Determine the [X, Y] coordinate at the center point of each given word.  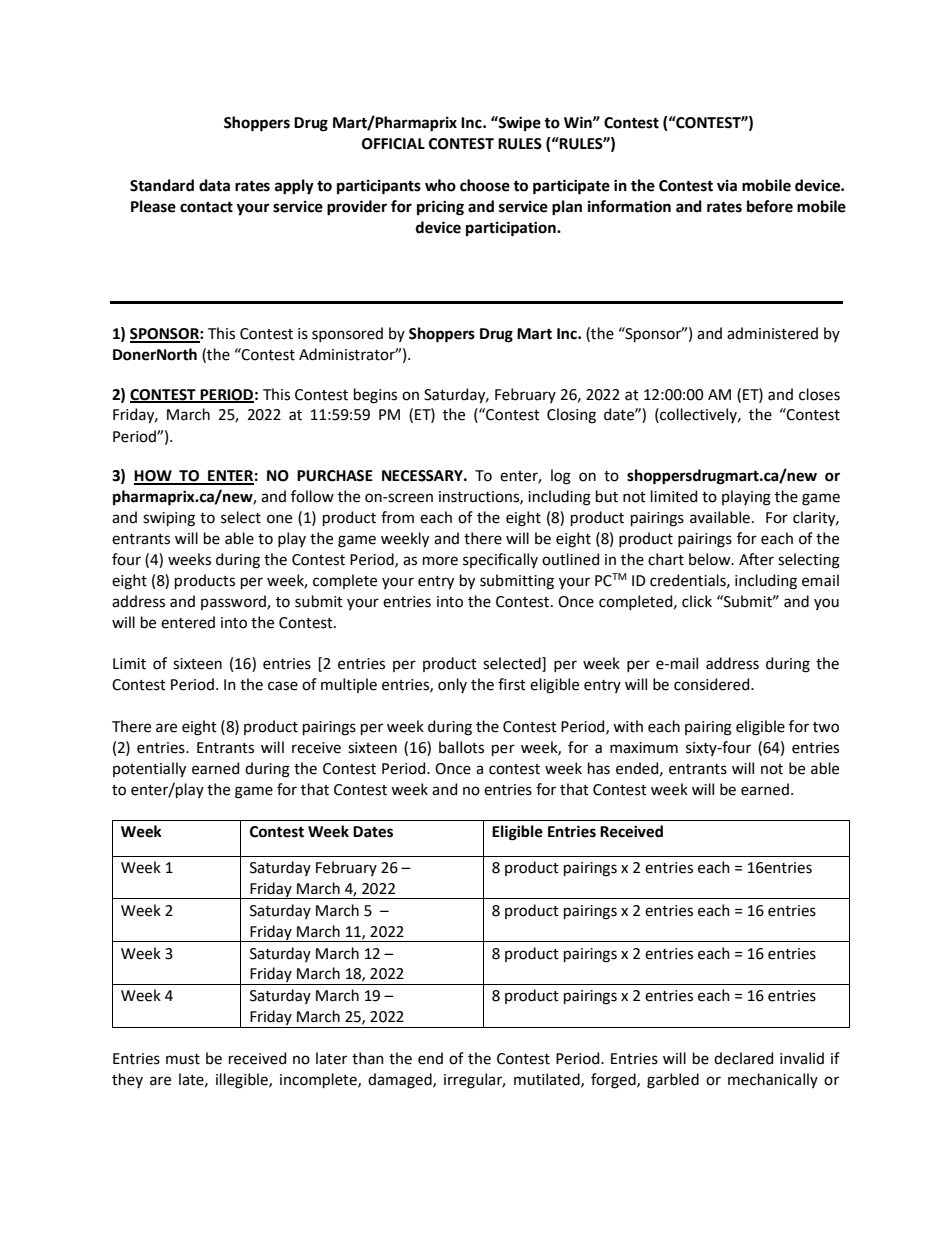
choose [485, 185]
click [697, 601]
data [214, 185]
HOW [154, 477]
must [183, 1059]
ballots [461, 747]
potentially [149, 770]
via [727, 186]
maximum [644, 748]
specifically [500, 560]
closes [819, 394]
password [234, 602]
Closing [571, 416]
